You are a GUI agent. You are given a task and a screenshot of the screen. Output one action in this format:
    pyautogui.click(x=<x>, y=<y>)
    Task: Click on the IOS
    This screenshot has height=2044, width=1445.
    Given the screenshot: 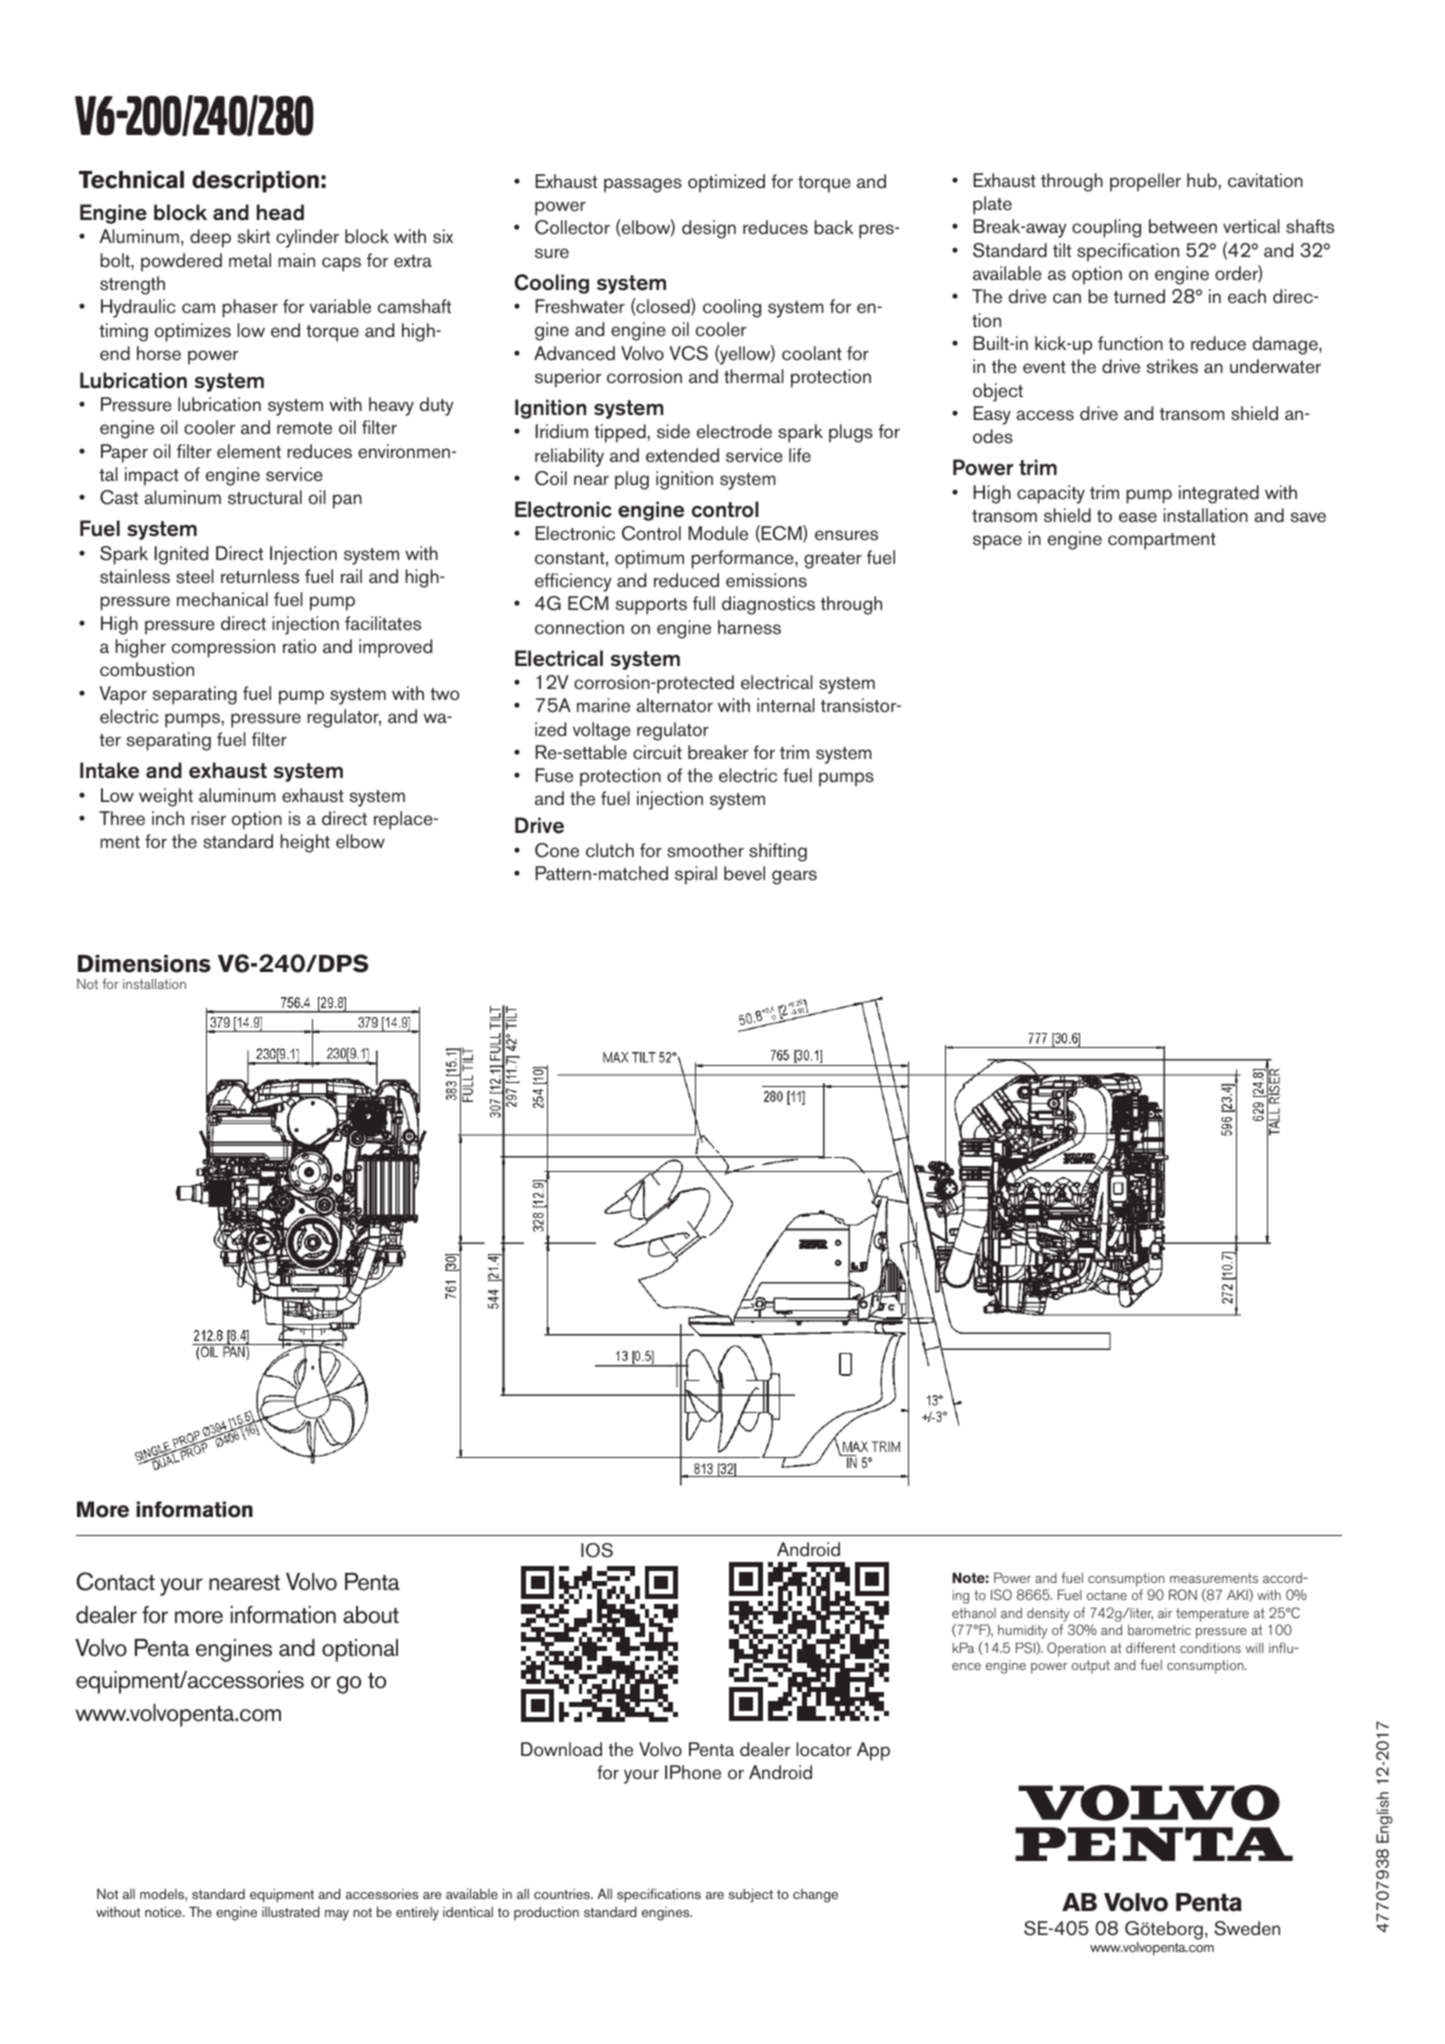 What is the action you would take?
    pyautogui.click(x=597, y=1550)
